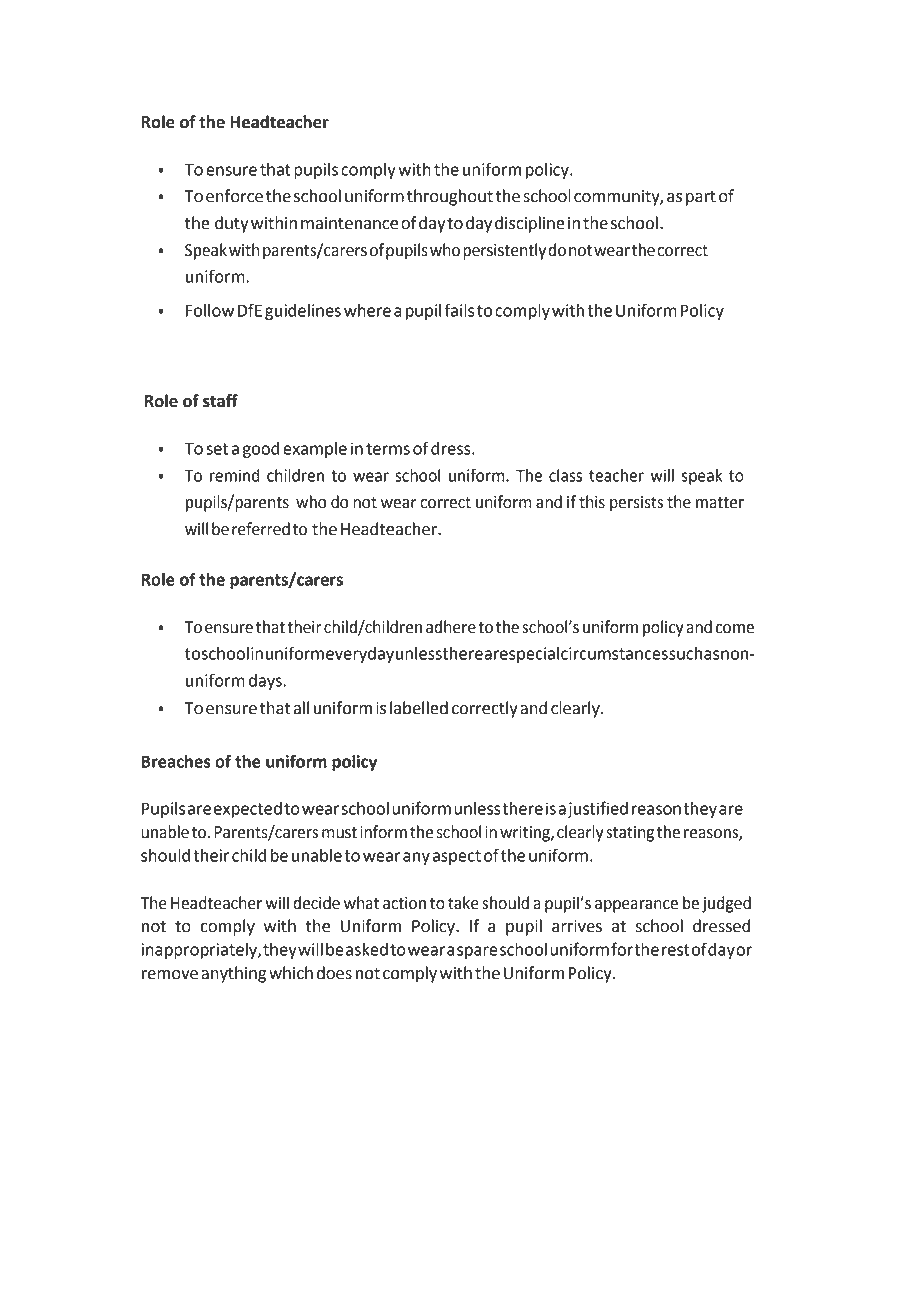 The width and height of the document is (924, 1308). What do you see at coordinates (316, 903) in the document?
I see `decide` at bounding box center [316, 903].
